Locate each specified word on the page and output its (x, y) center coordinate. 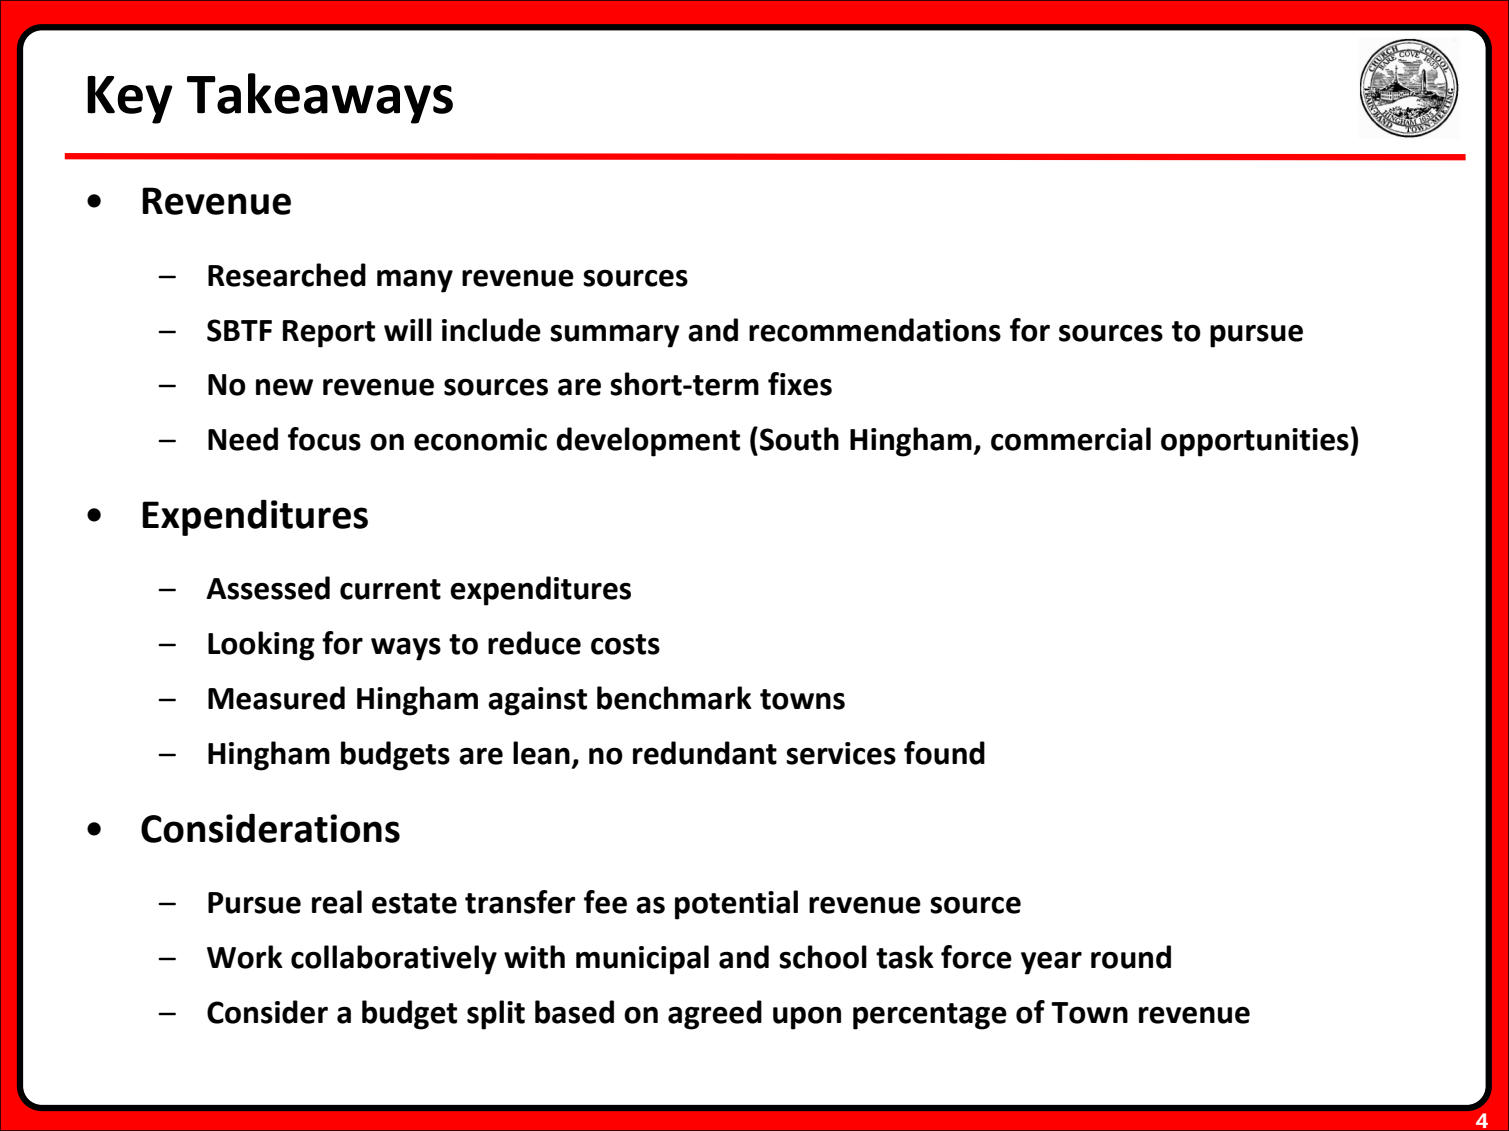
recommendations (875, 330)
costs (625, 644)
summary (615, 336)
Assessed (268, 588)
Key (129, 100)
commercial (1071, 439)
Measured (276, 698)
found (944, 753)
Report (329, 334)
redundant (705, 753)
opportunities (1255, 442)
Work (245, 957)
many (415, 281)
